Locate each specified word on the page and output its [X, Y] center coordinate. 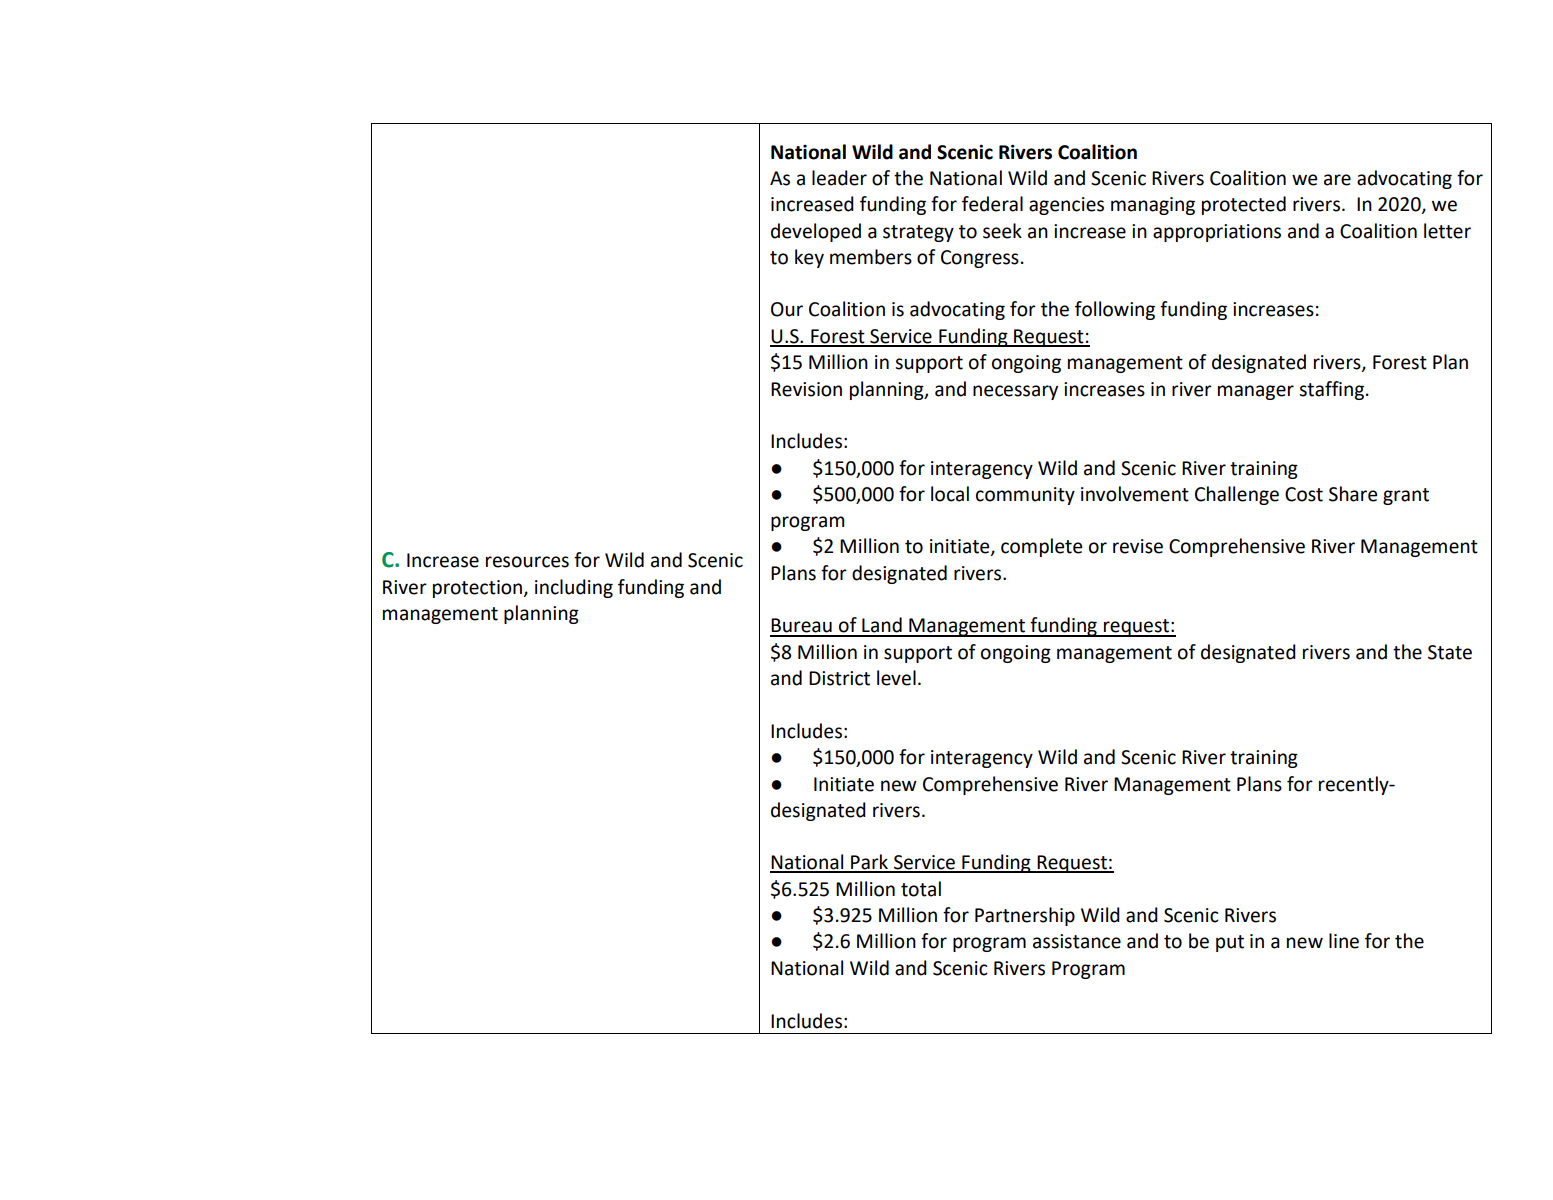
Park [870, 863]
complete [1041, 547]
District [839, 678]
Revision [806, 389]
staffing [1333, 390]
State [1450, 652]
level [896, 678]
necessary [1015, 392]
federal [992, 204]
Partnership [1025, 916]
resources [527, 562]
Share [1353, 494]
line [1344, 941]
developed [816, 232]
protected [1244, 205]
